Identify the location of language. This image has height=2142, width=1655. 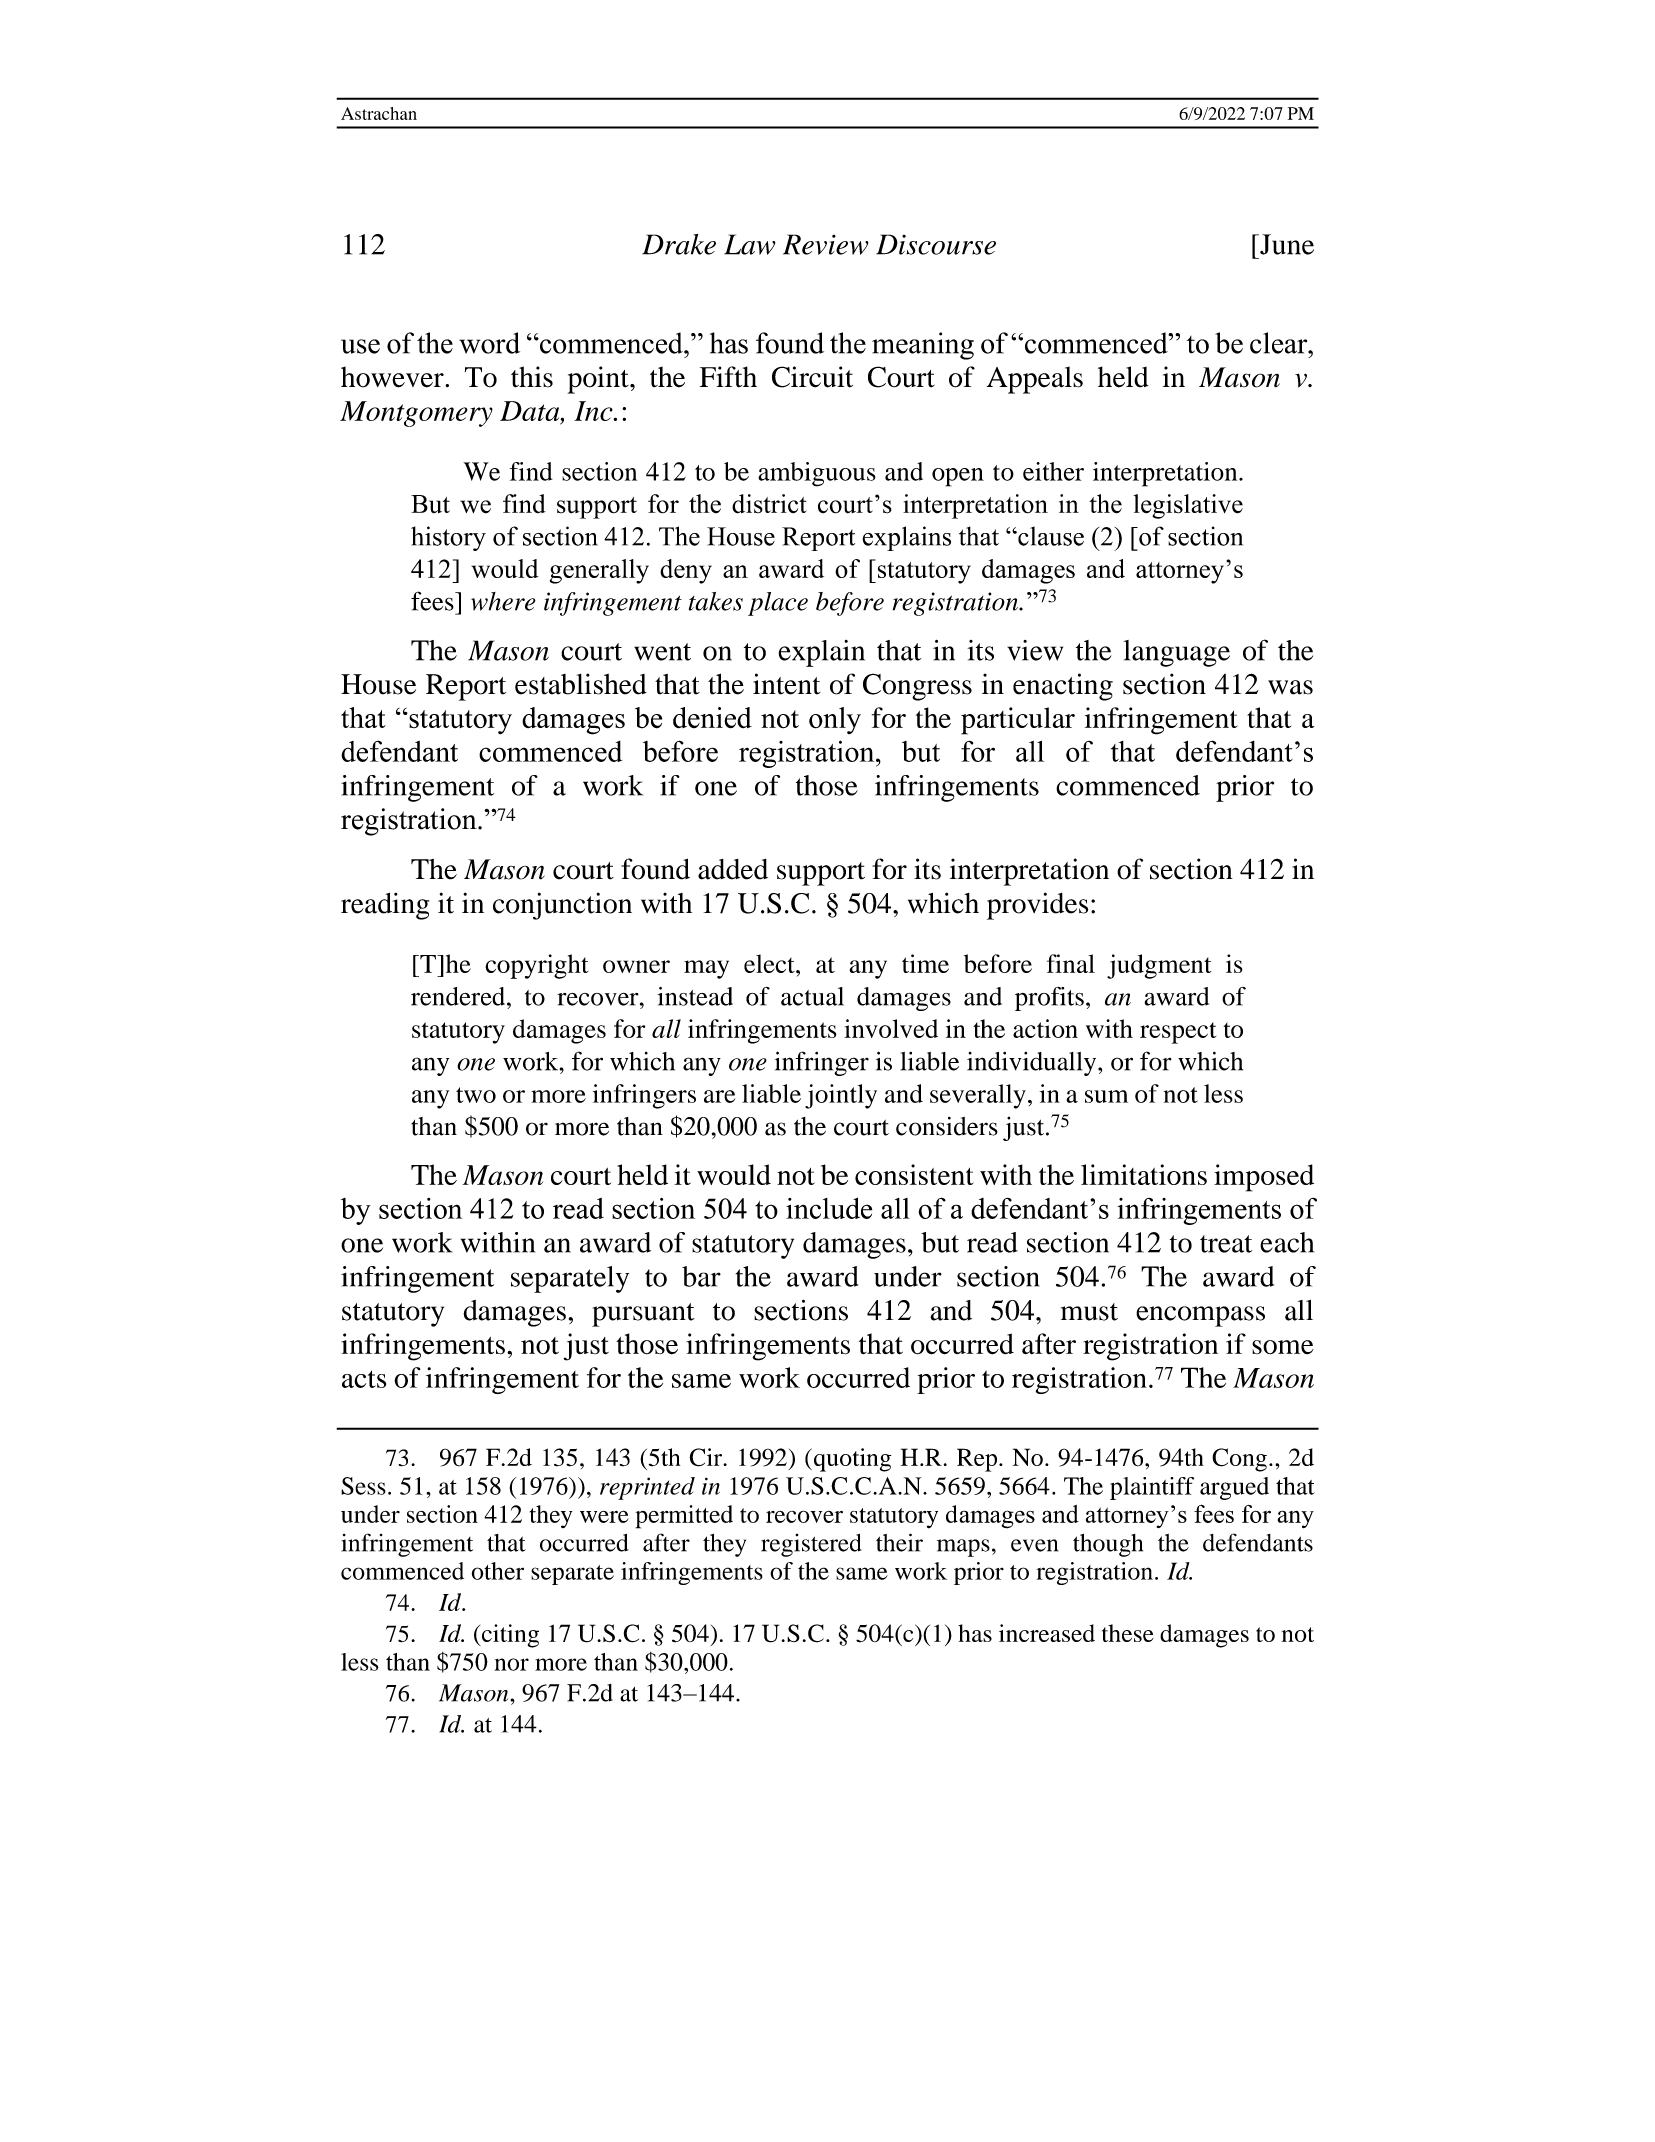
(1177, 653).
